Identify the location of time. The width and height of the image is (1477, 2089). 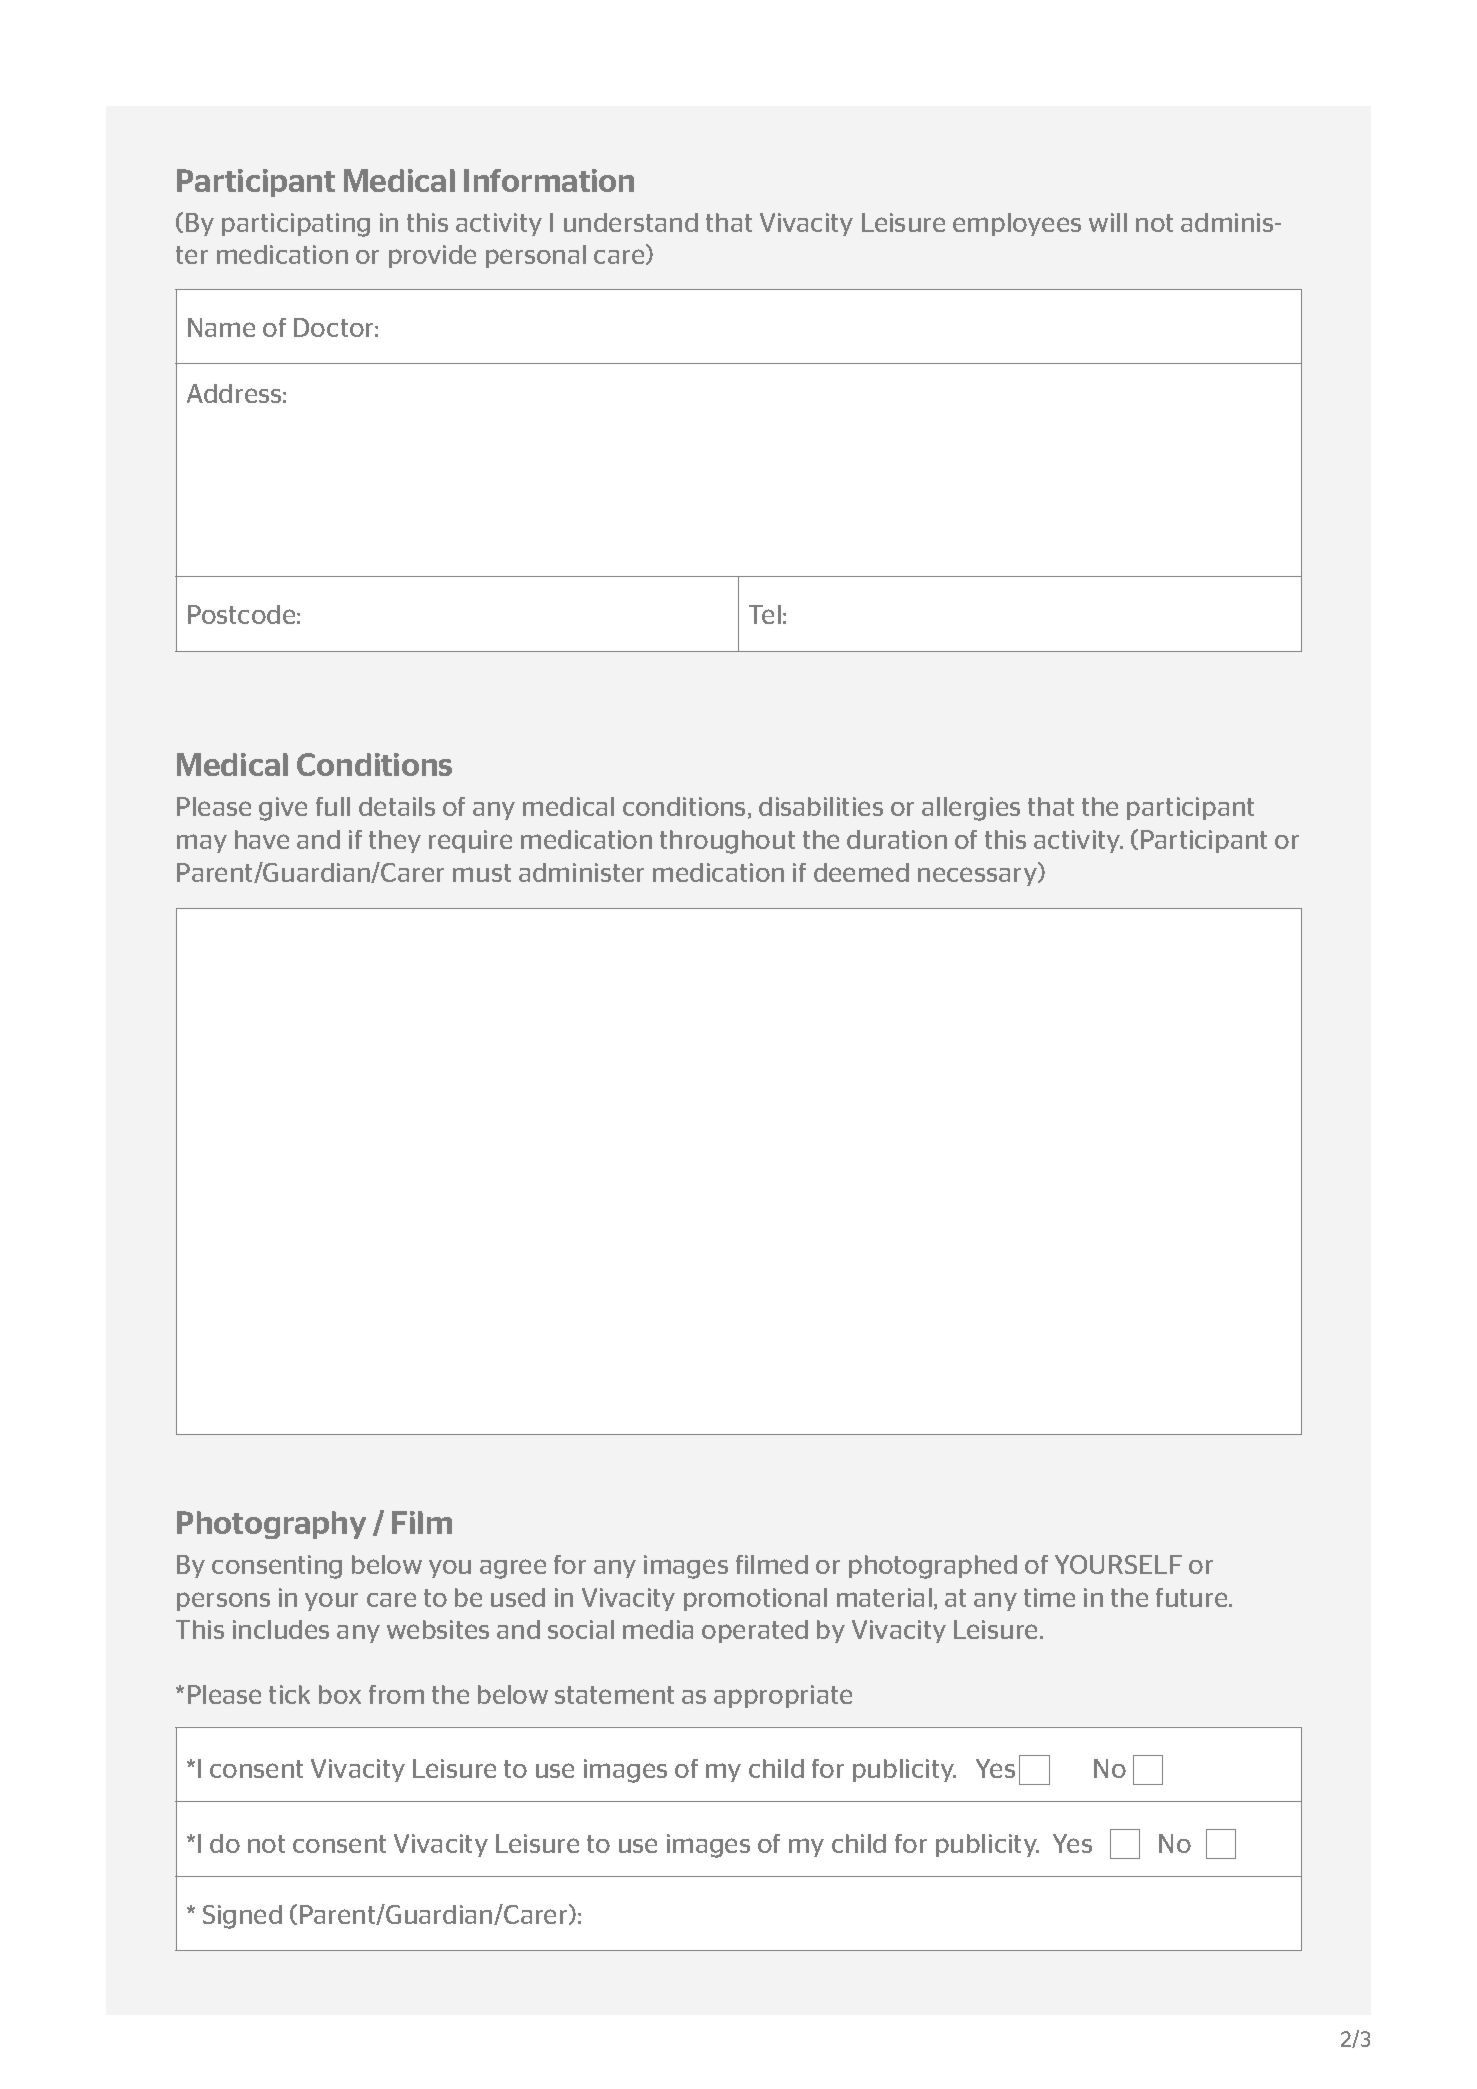
(1049, 1597).
